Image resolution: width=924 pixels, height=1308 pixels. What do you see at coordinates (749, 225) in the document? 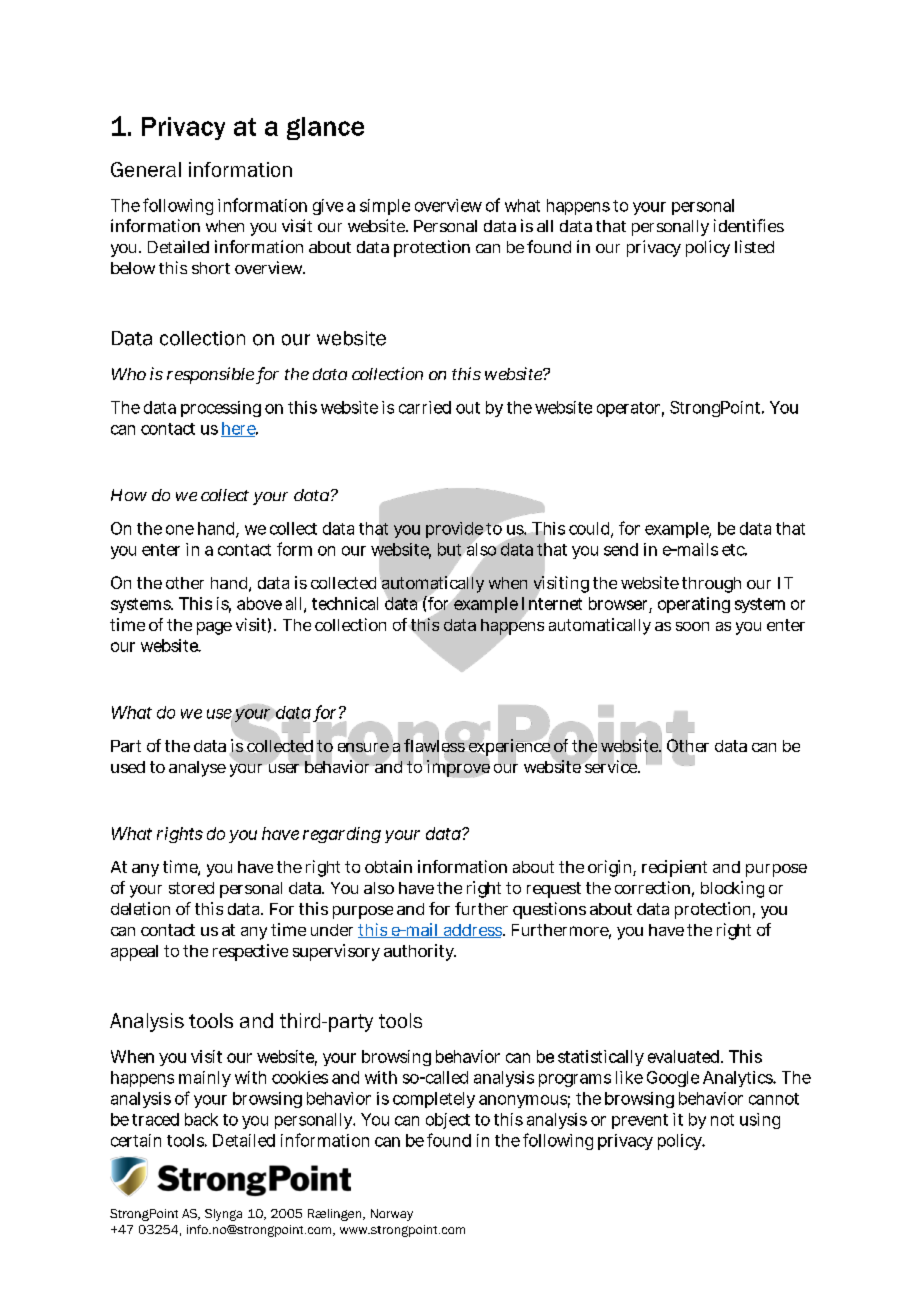
I see `identifies` at bounding box center [749, 225].
